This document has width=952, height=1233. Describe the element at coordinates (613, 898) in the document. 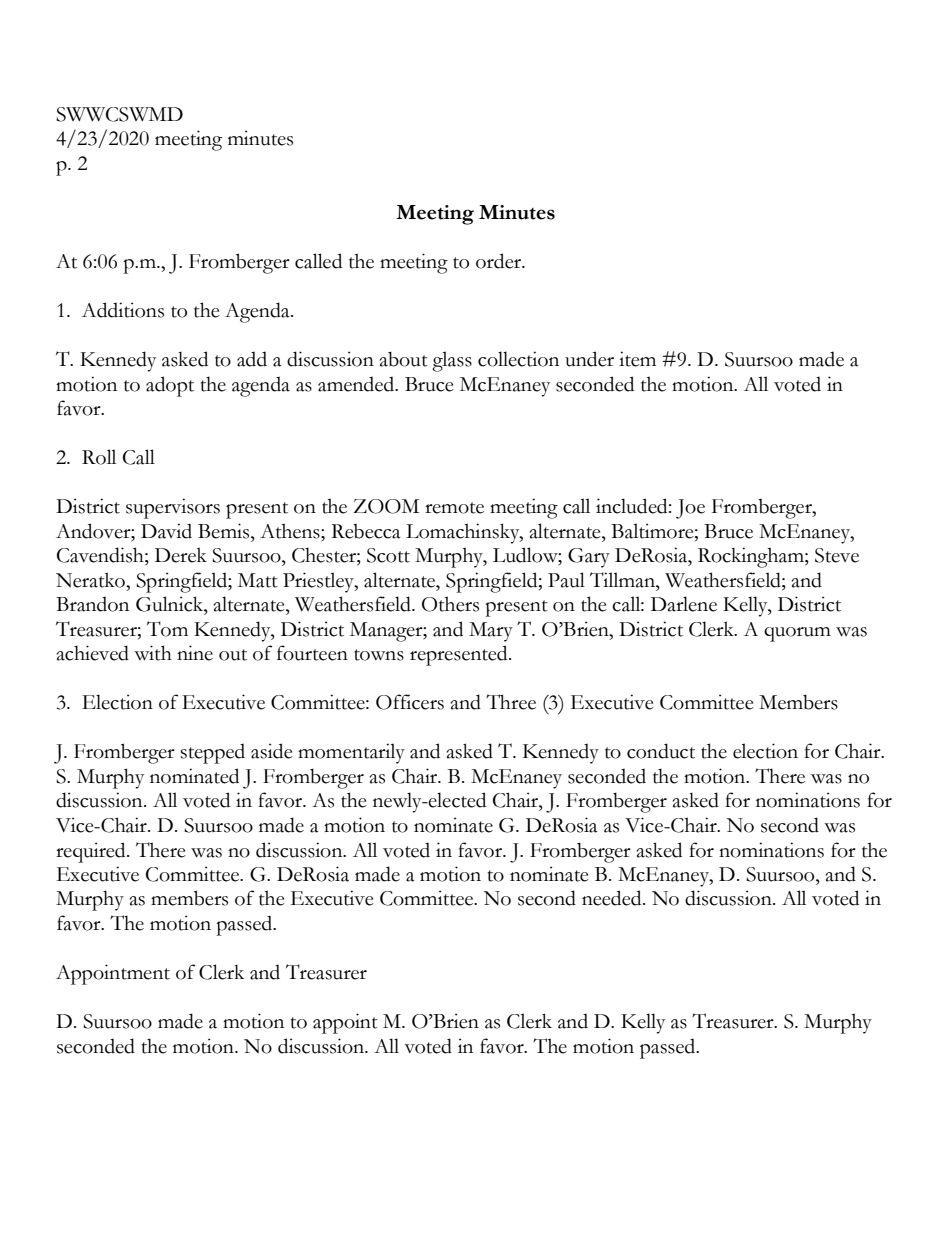

I see `needed` at that location.
